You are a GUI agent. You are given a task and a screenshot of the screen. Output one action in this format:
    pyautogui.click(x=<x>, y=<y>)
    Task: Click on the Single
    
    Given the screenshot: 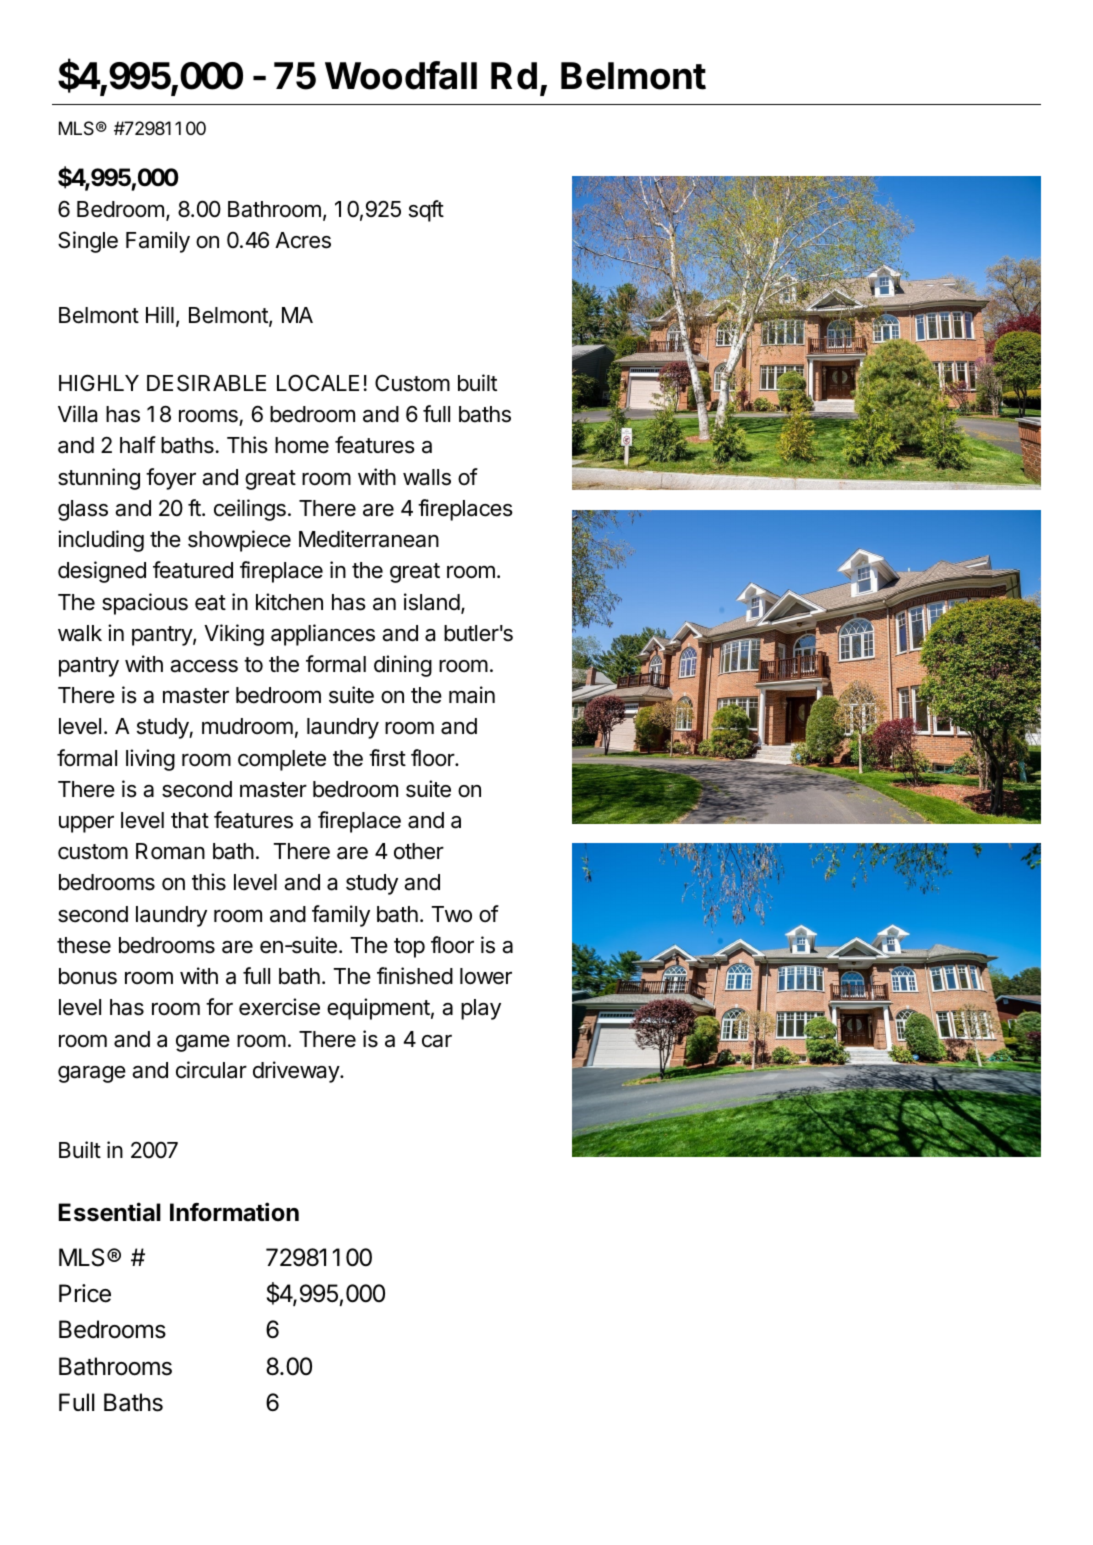 What is the action you would take?
    pyautogui.click(x=88, y=242)
